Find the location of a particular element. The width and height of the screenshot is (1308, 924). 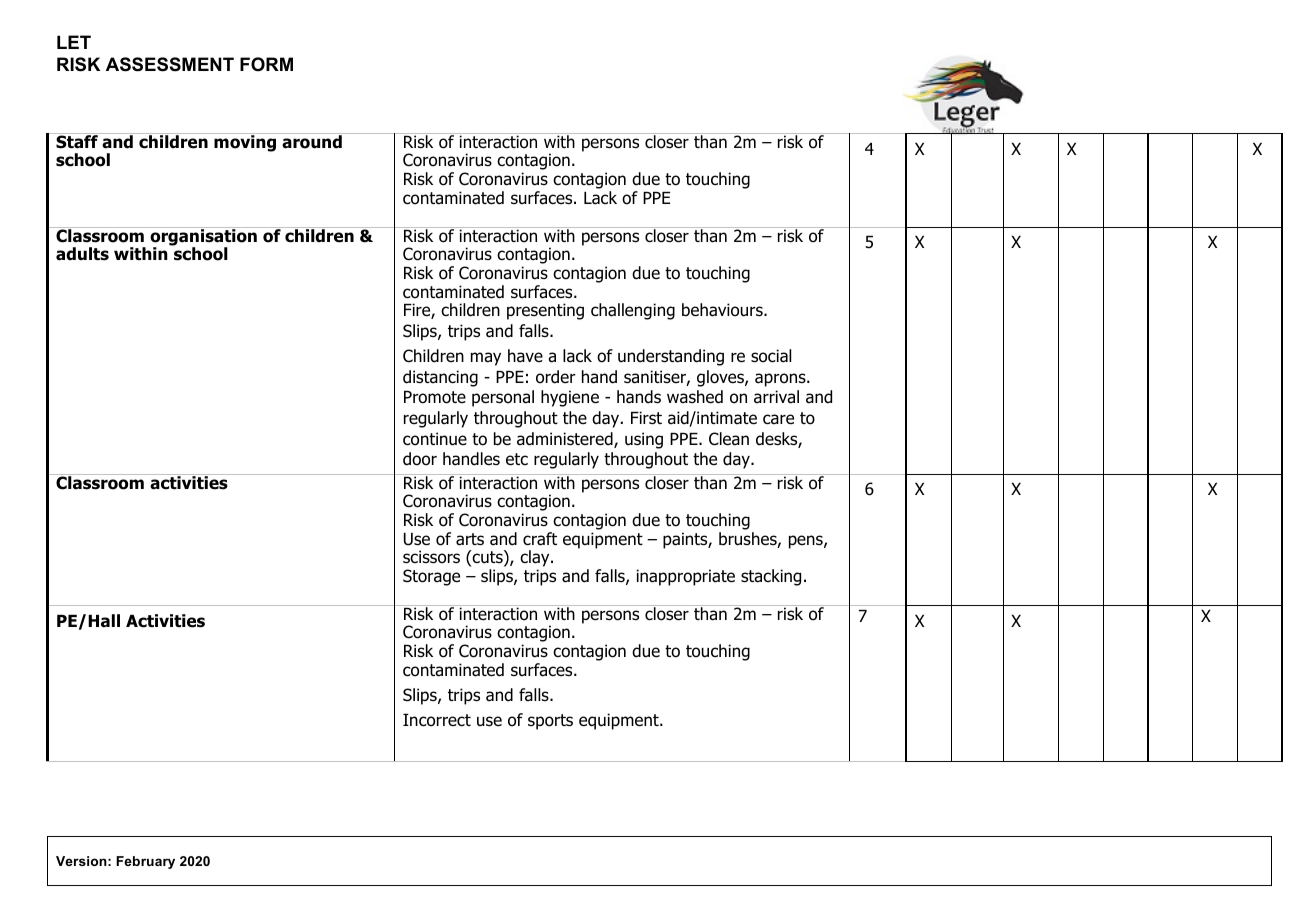

FORM is located at coordinates (266, 64).
